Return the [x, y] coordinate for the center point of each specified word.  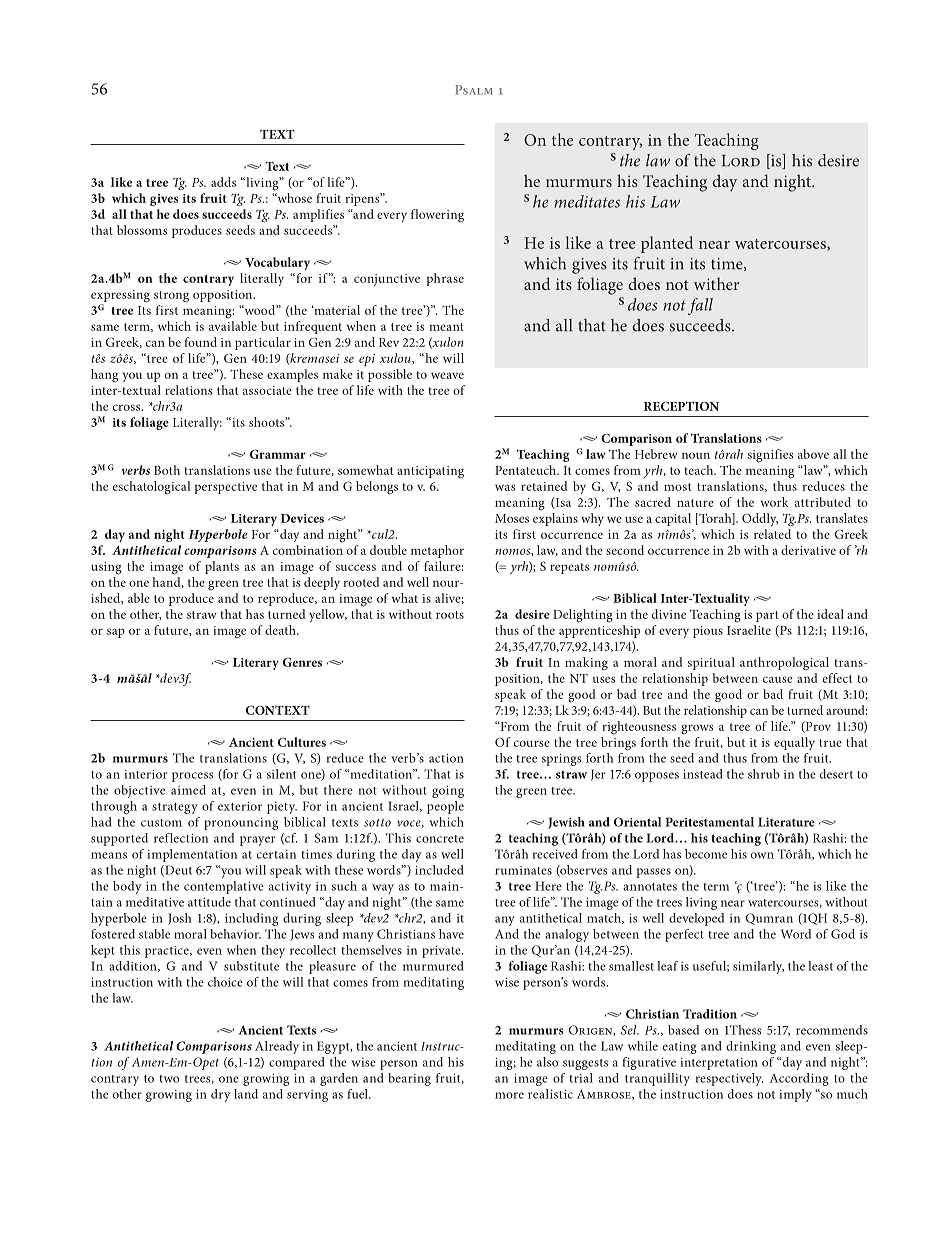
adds [223, 182]
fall [700, 306]
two [169, 1079]
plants [222, 567]
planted [667, 244]
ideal [830, 614]
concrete [440, 839]
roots [450, 615]
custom [161, 823]
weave [447, 375]
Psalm [474, 90]
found [200, 342]
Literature [786, 822]
